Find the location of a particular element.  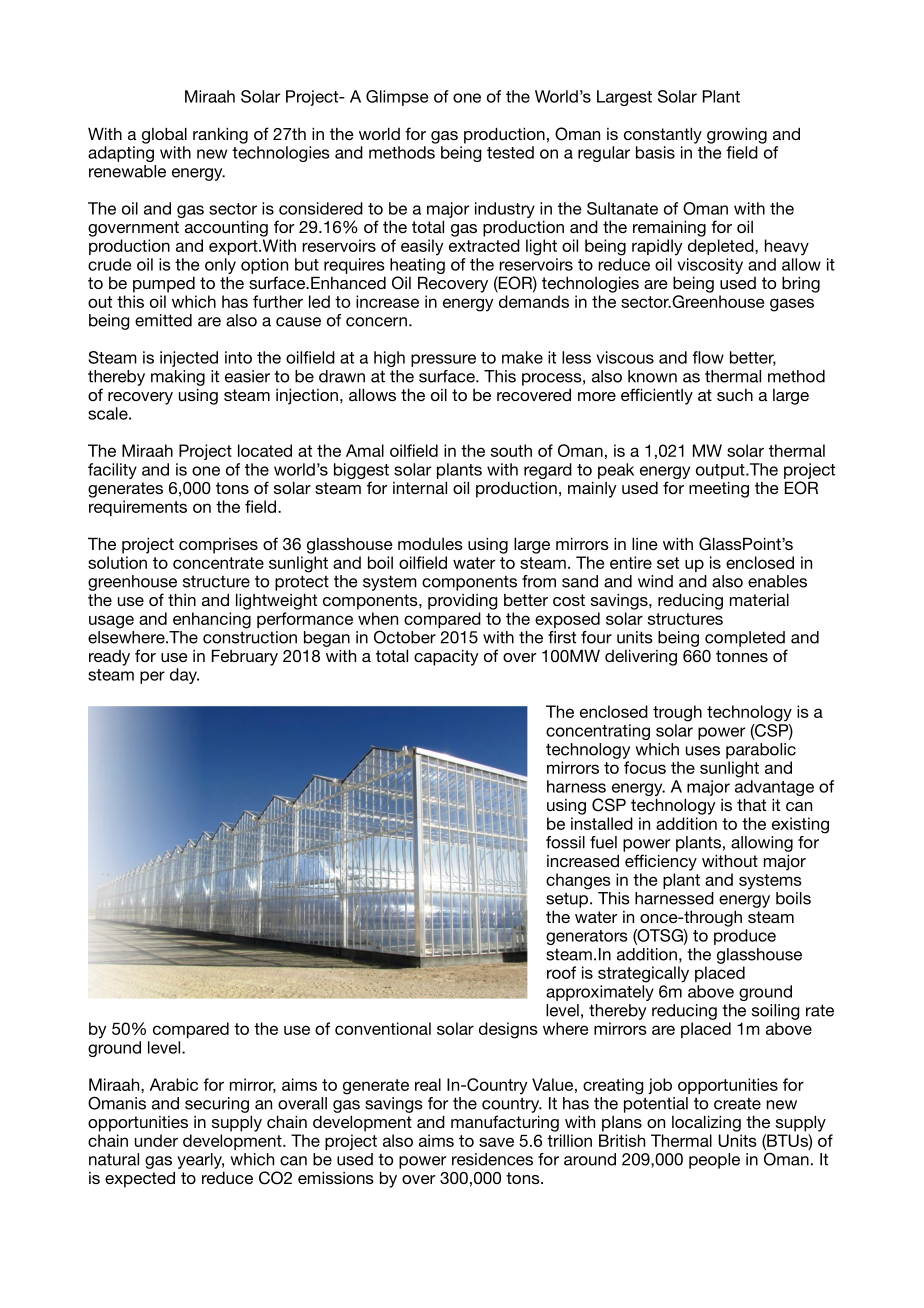

global is located at coordinates (164, 135).
